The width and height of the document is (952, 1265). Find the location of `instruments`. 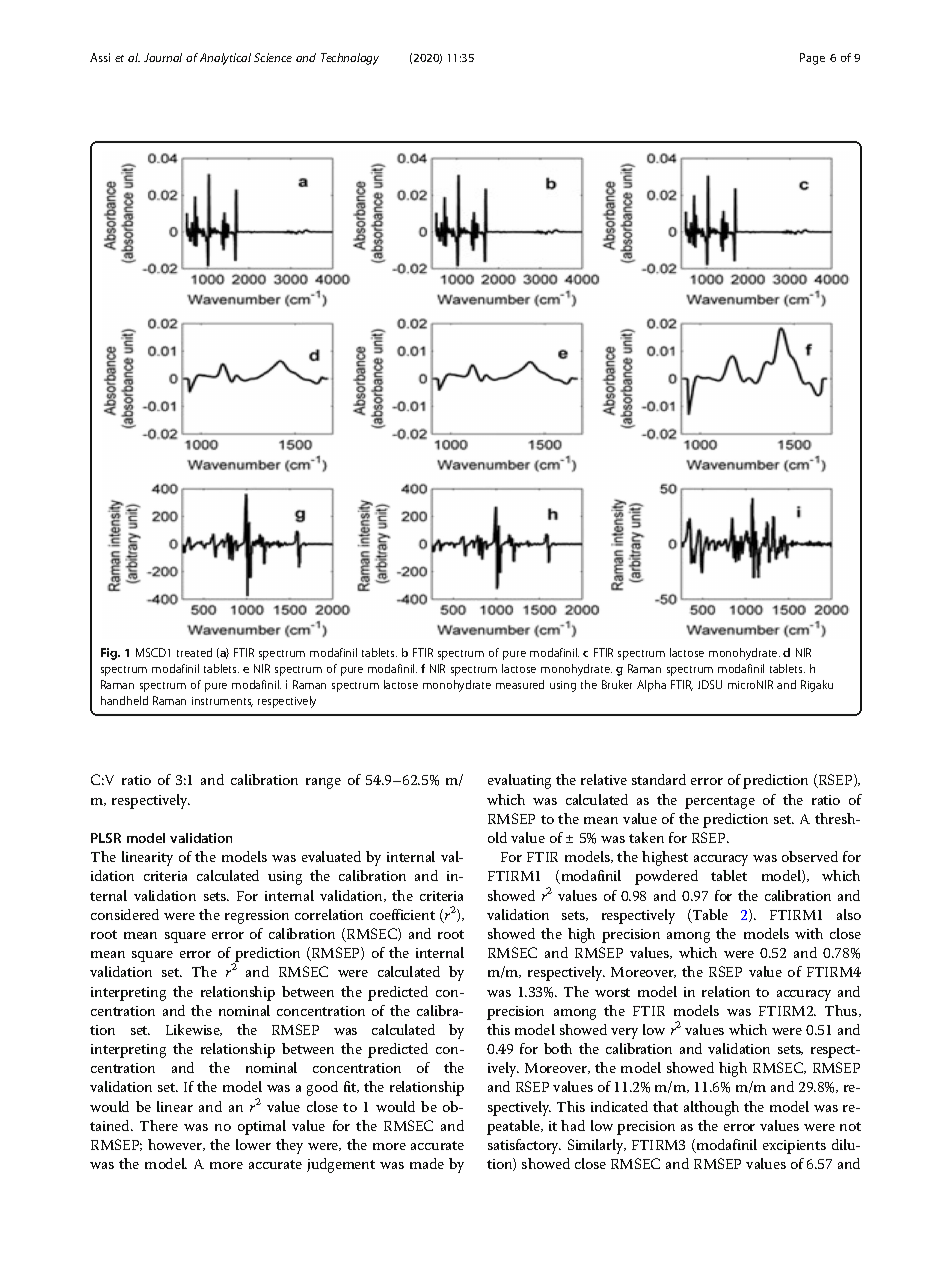

instruments is located at coordinates (222, 702).
